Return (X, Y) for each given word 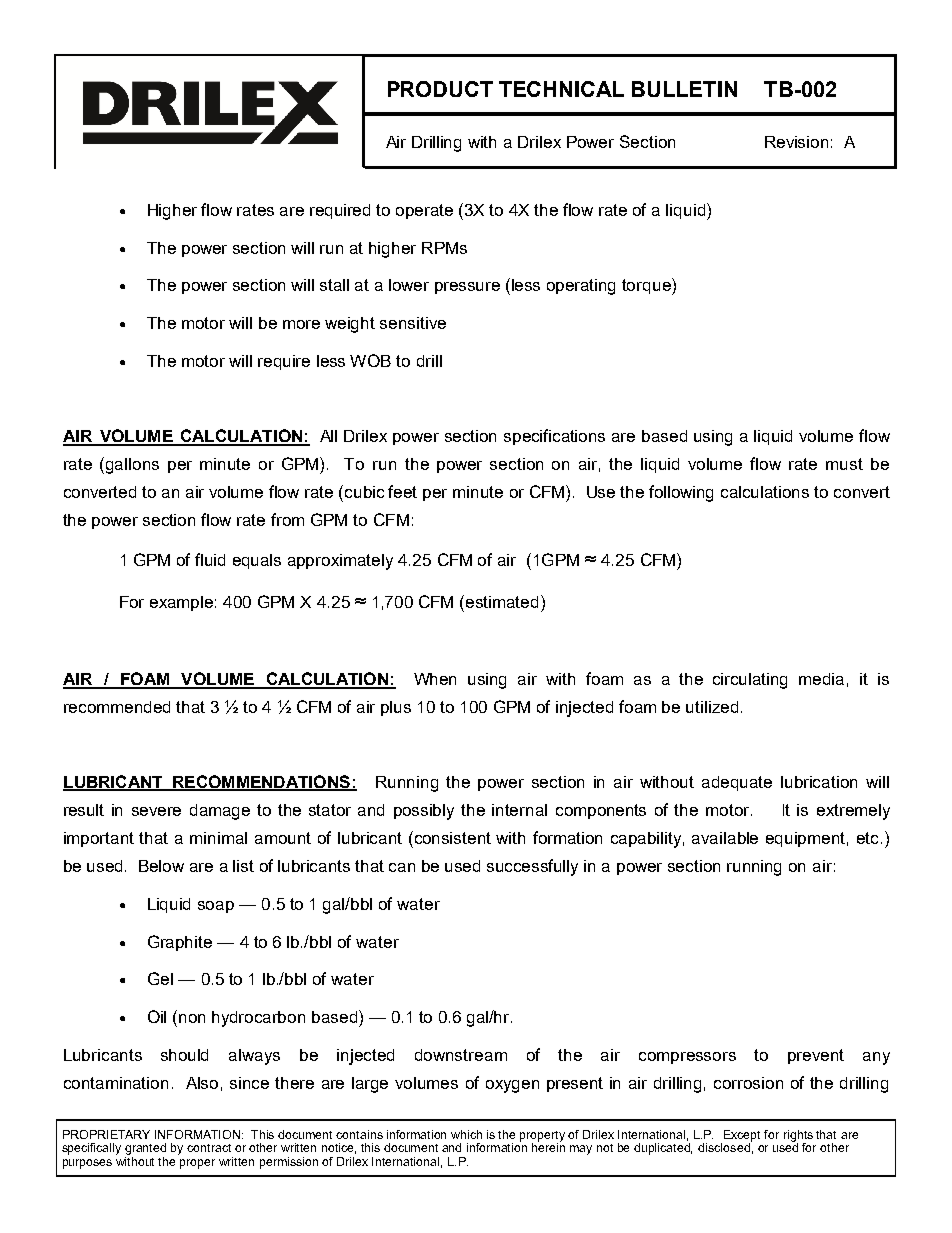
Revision (796, 142)
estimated (502, 602)
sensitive (413, 323)
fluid (210, 559)
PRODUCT (440, 89)
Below (161, 866)
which (466, 1134)
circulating (750, 681)
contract (209, 1148)
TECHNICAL (561, 89)
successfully (532, 867)
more (301, 324)
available (725, 838)
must (844, 464)
